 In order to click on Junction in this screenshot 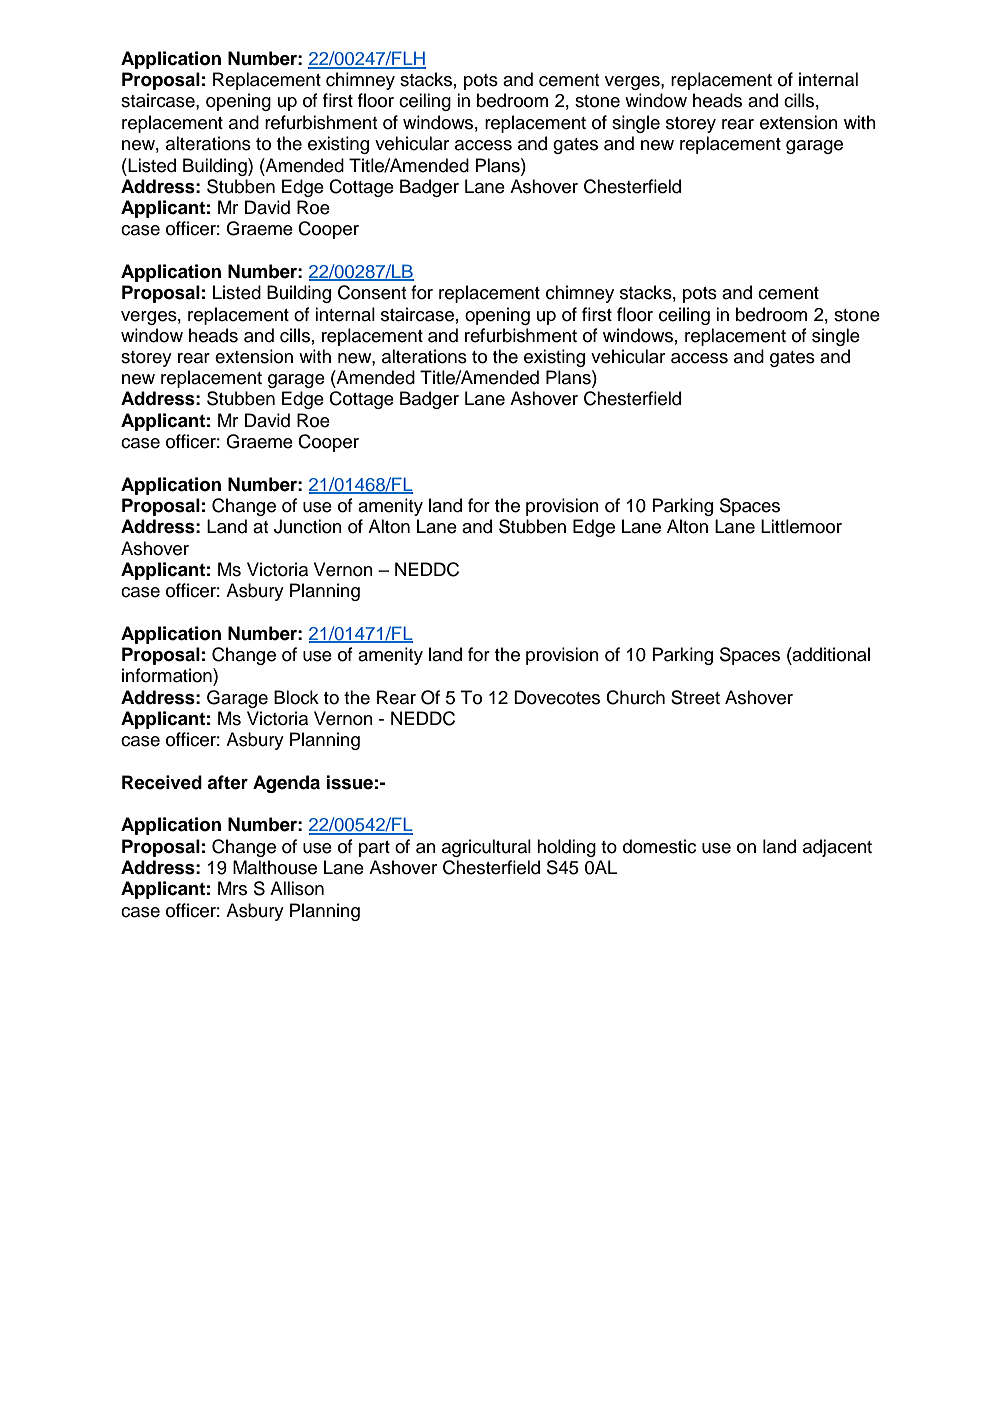, I will do `click(308, 526)`.
